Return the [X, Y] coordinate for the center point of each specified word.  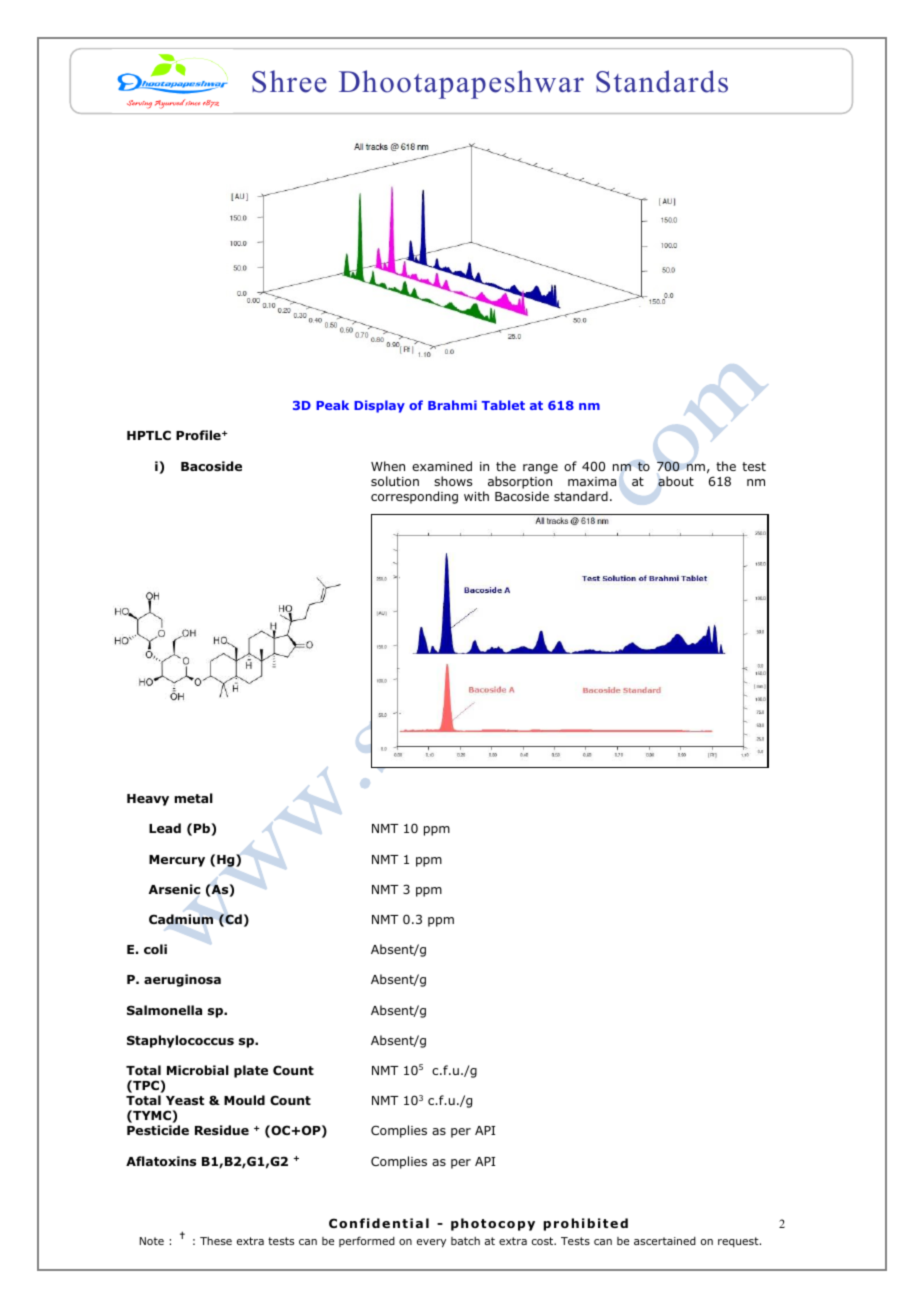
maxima [592, 481]
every [431, 1243]
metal [193, 798]
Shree [289, 81]
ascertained [665, 1241]
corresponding [414, 497]
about [676, 481]
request [739, 1242]
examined [442, 466]
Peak [332, 405]
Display [379, 406]
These [216, 1241]
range [540, 469]
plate [251, 1071]
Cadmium [181, 919]
